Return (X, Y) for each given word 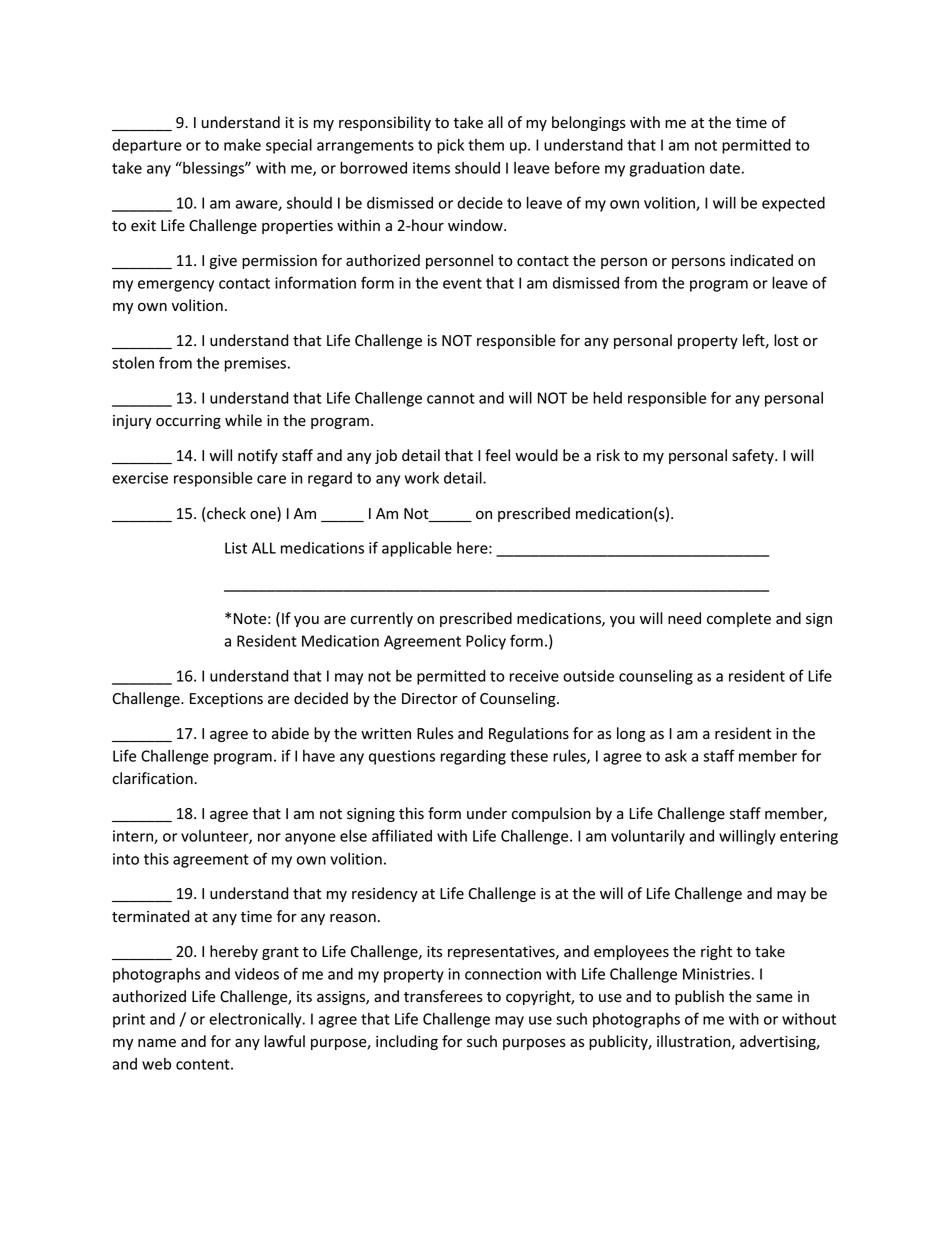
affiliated (402, 835)
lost (786, 340)
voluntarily (648, 837)
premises (255, 364)
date (725, 168)
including (407, 1042)
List (236, 548)
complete (739, 619)
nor (269, 837)
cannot (451, 398)
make (242, 145)
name (157, 1043)
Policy (486, 642)
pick (450, 146)
